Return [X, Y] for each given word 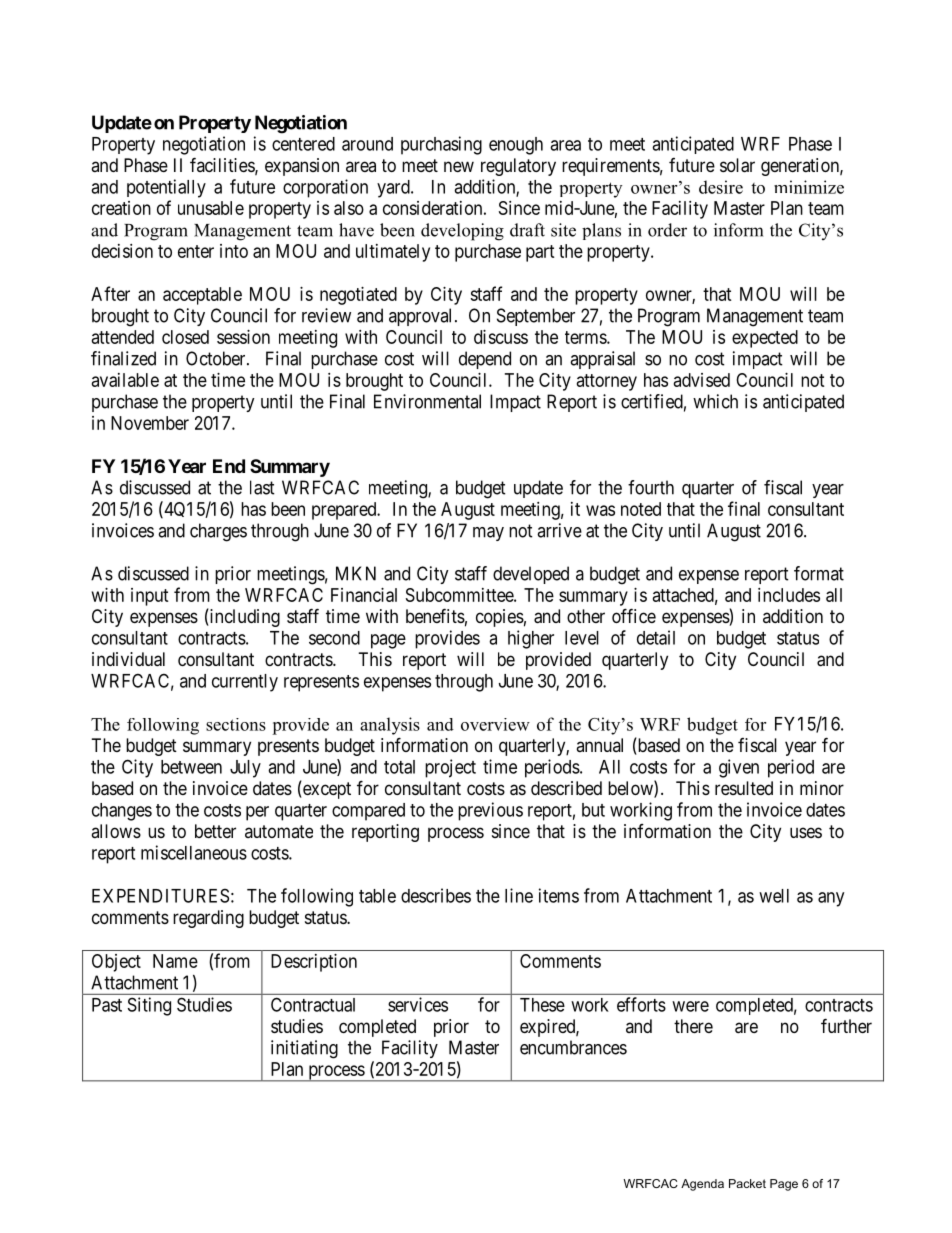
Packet [747, 1183]
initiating [304, 1049]
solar [737, 165]
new [459, 166]
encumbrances [573, 1047]
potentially [166, 188]
